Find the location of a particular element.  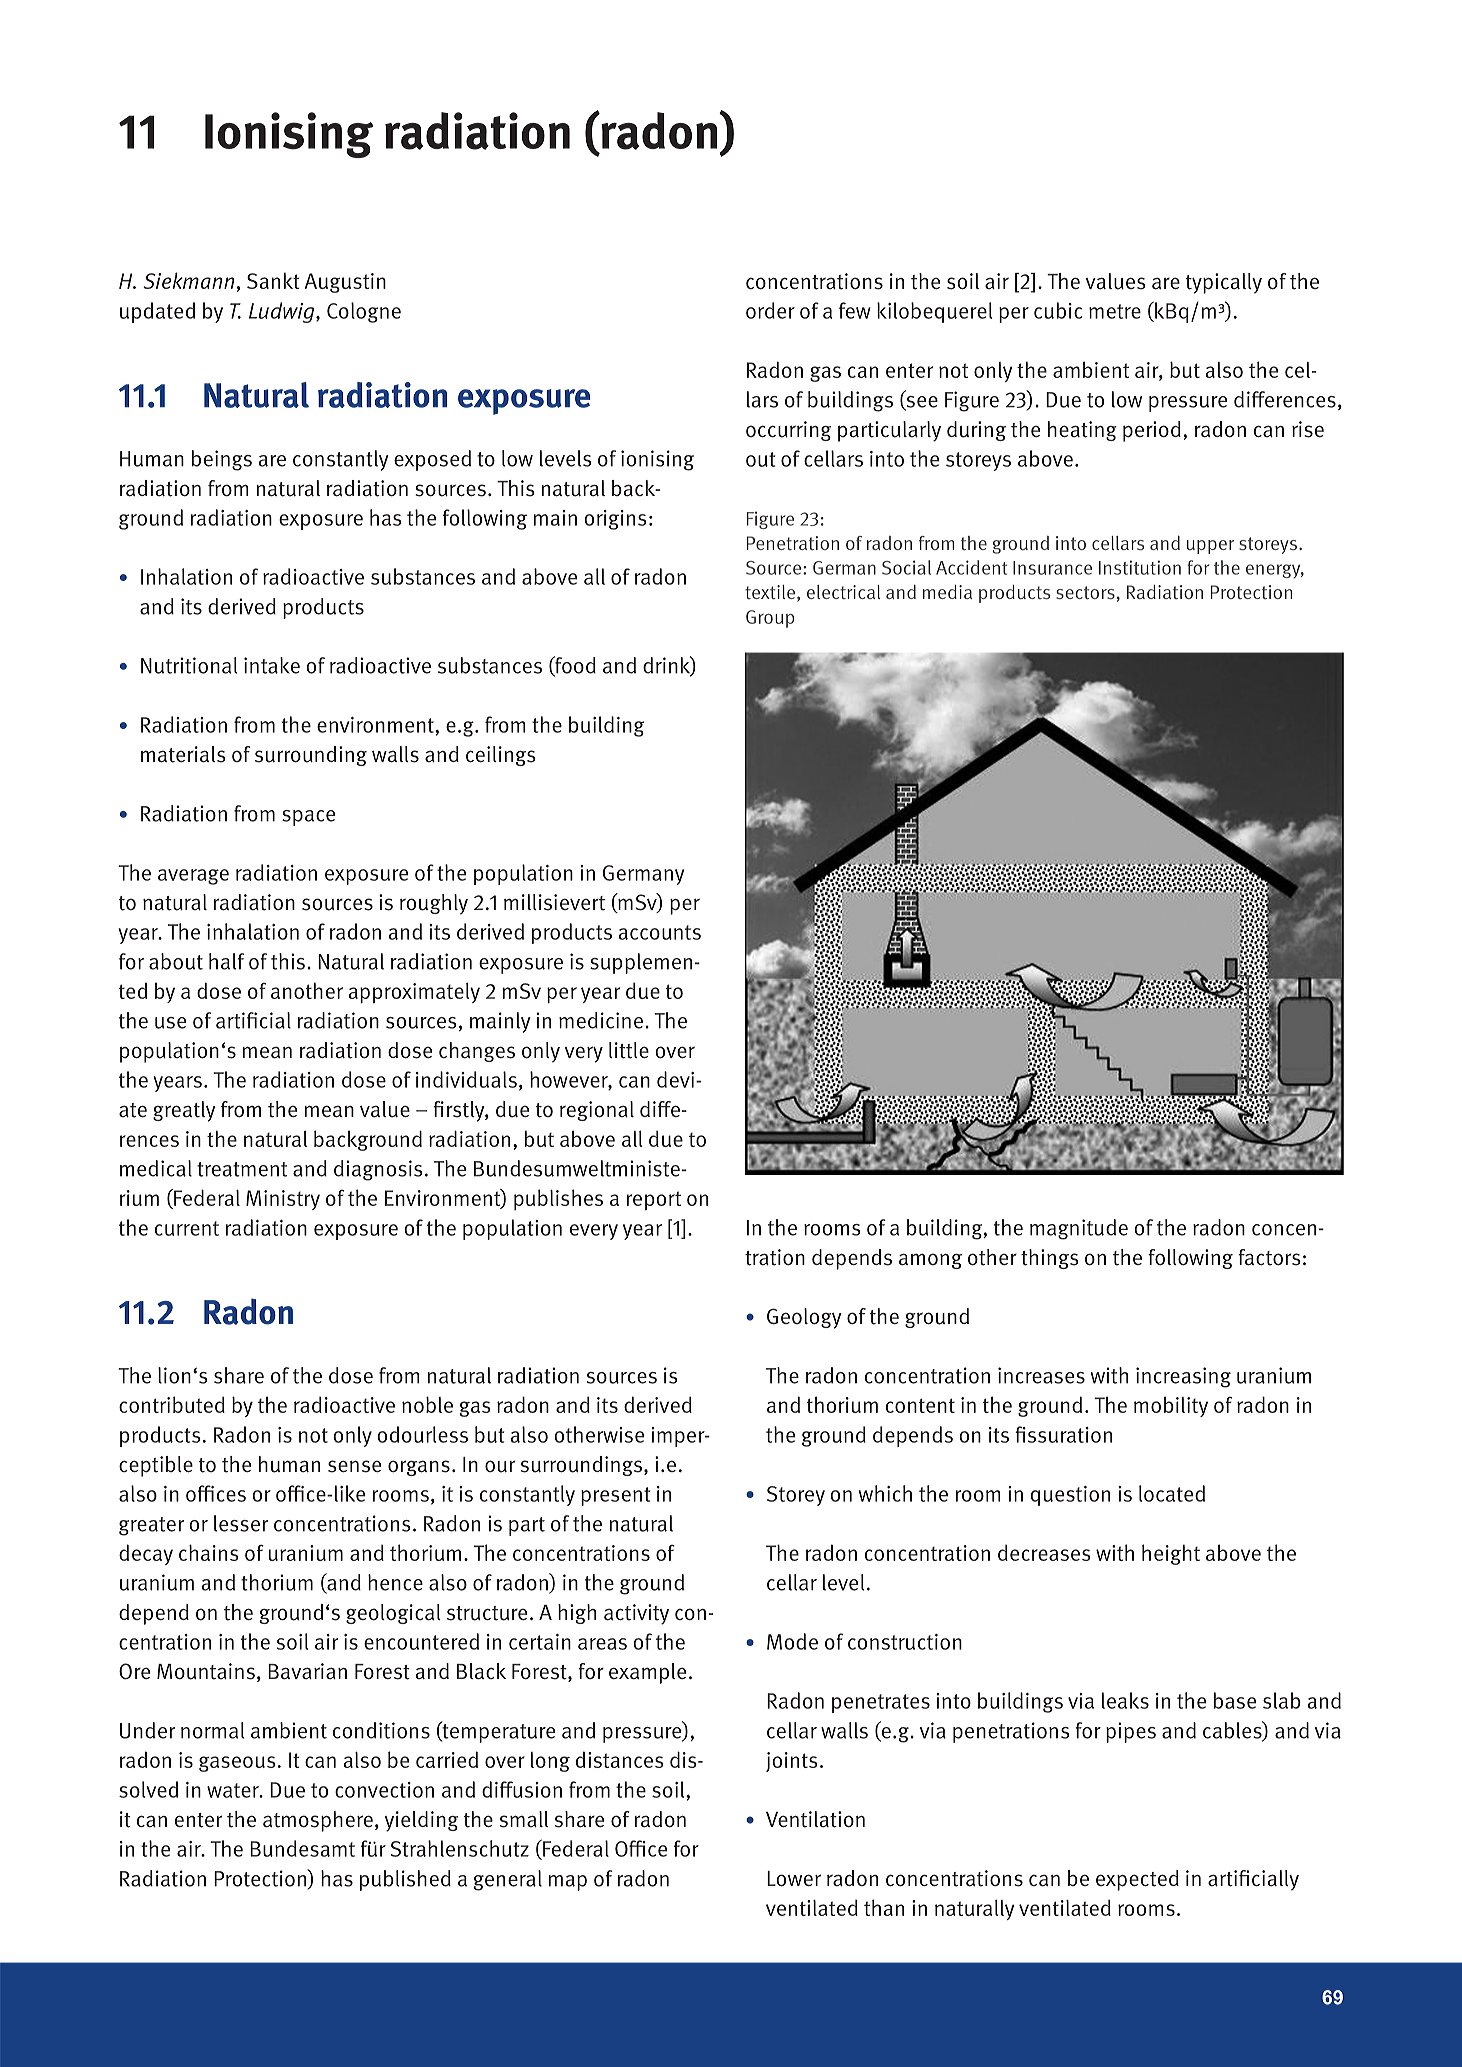

present is located at coordinates (615, 1496).
